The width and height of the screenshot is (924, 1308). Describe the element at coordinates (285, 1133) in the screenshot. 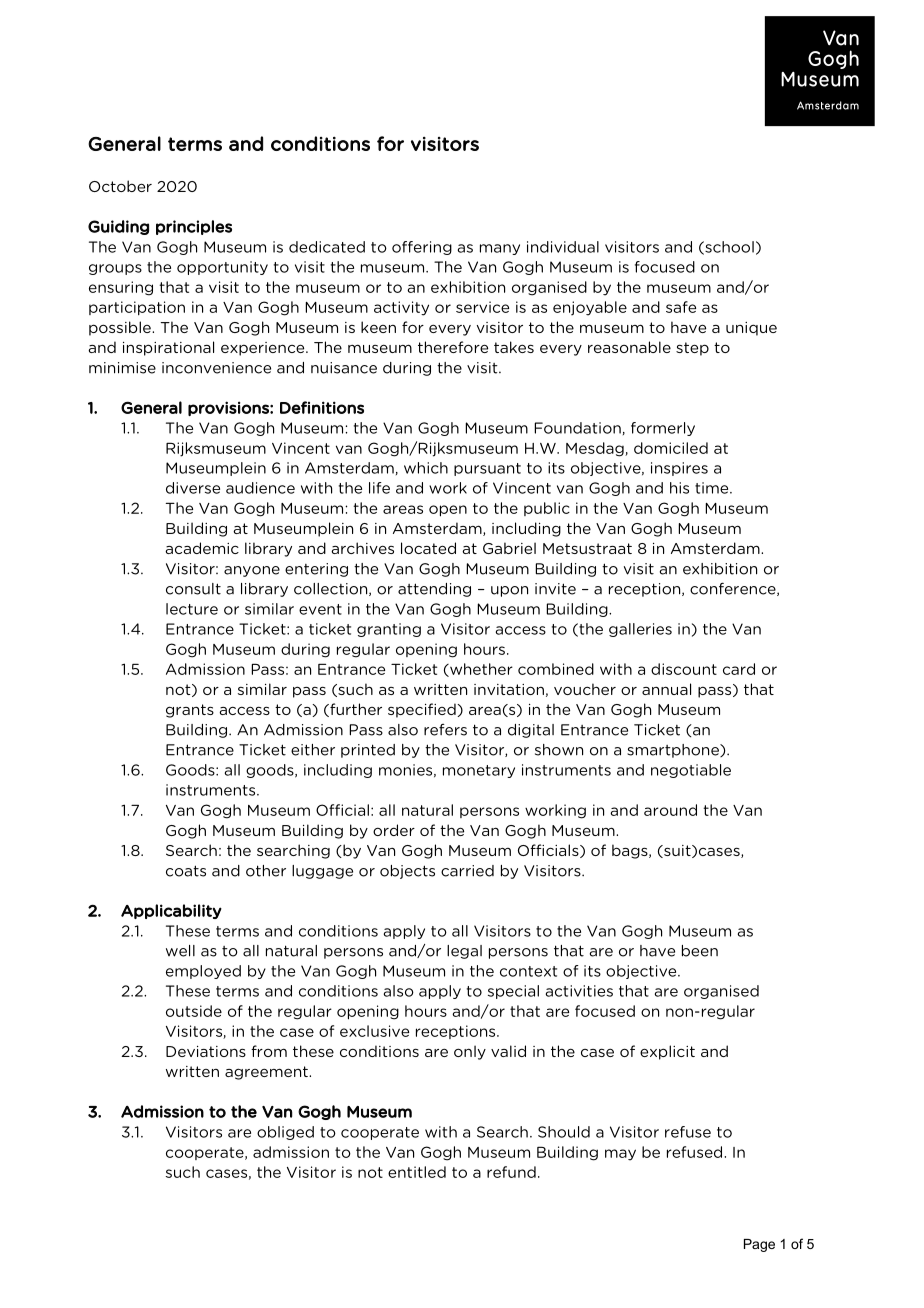

I see `obliged` at that location.
